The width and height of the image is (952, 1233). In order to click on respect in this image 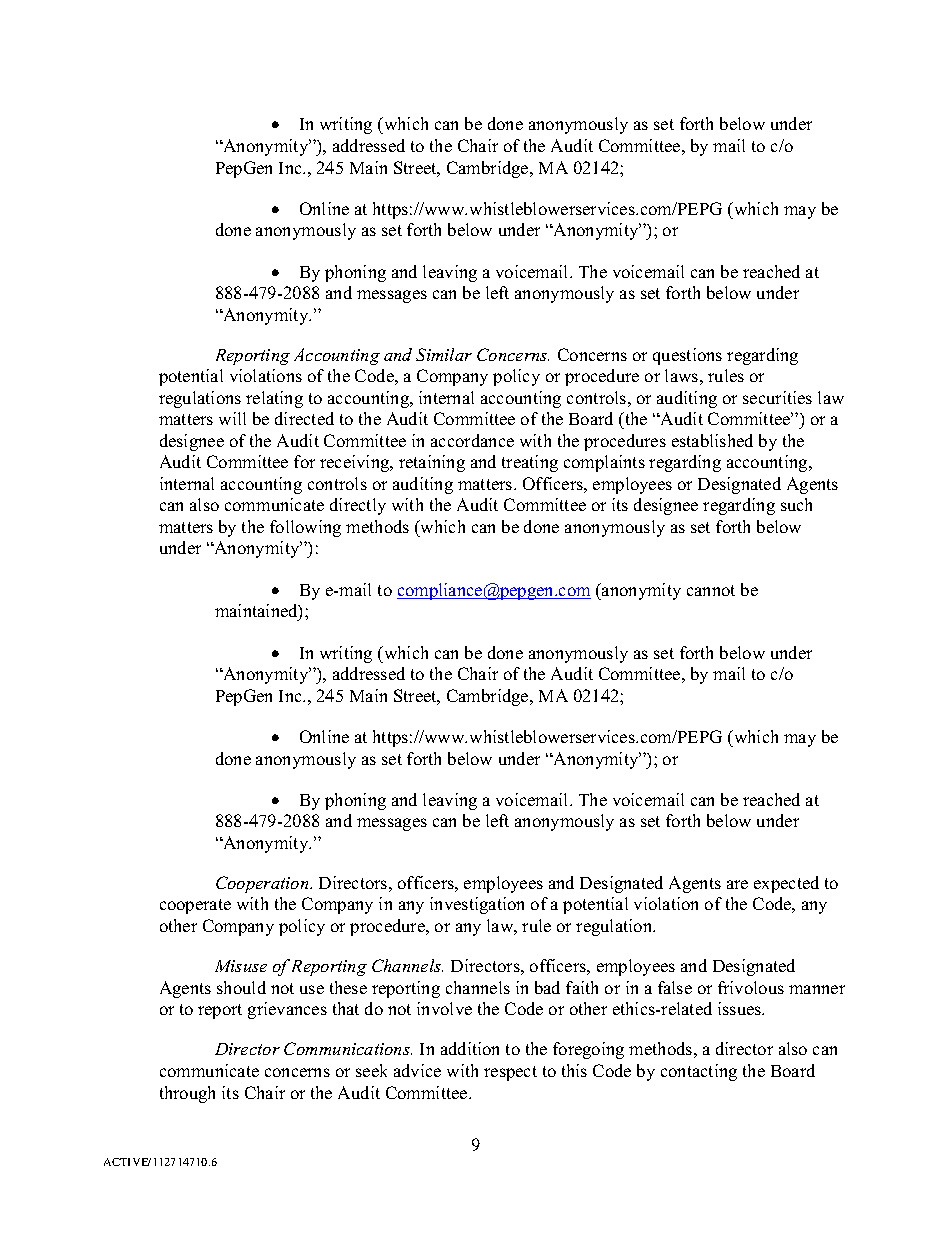, I will do `click(510, 1073)`.
